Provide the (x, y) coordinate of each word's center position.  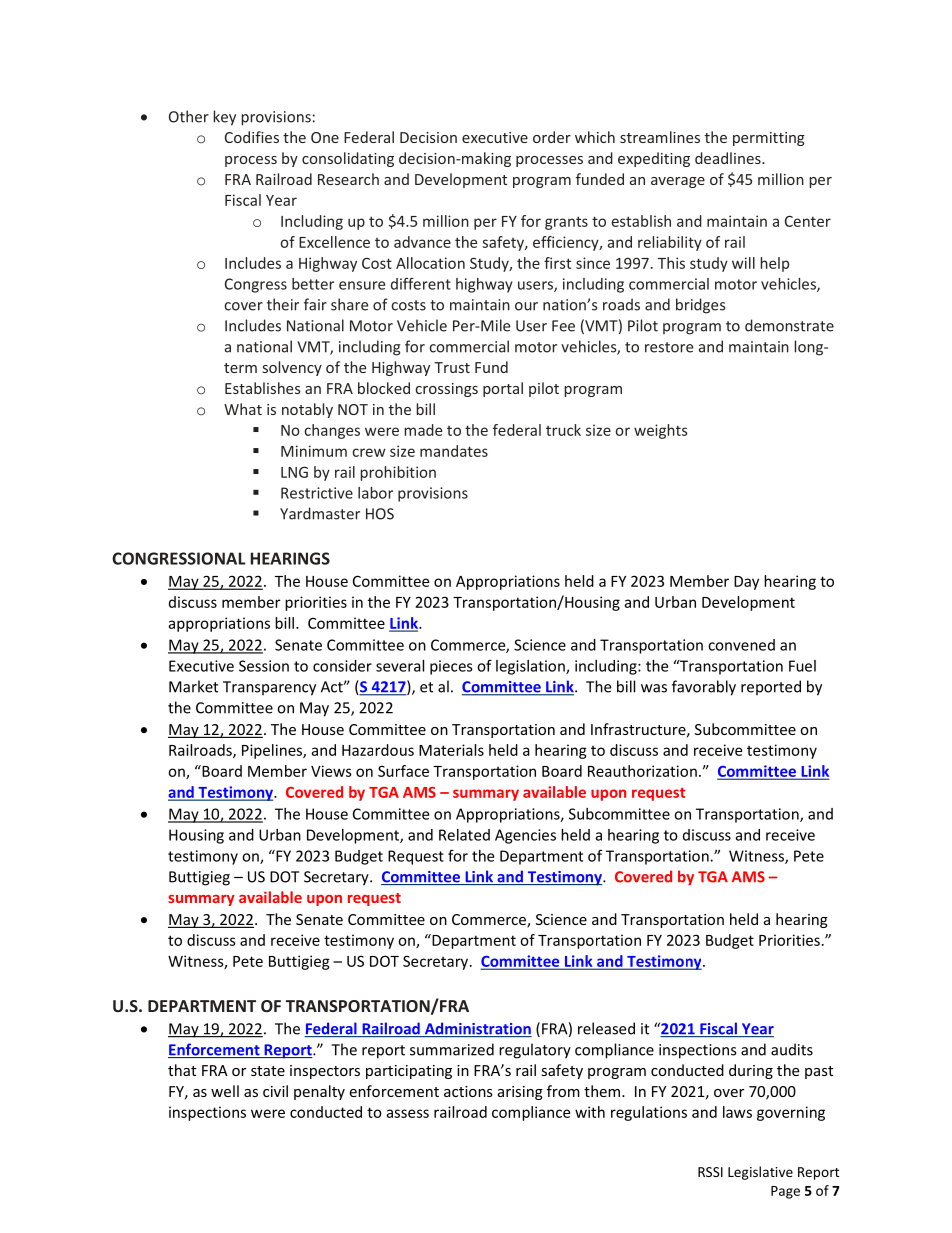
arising (520, 1093)
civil (275, 1091)
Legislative (760, 1173)
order (552, 137)
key (224, 118)
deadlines (729, 158)
